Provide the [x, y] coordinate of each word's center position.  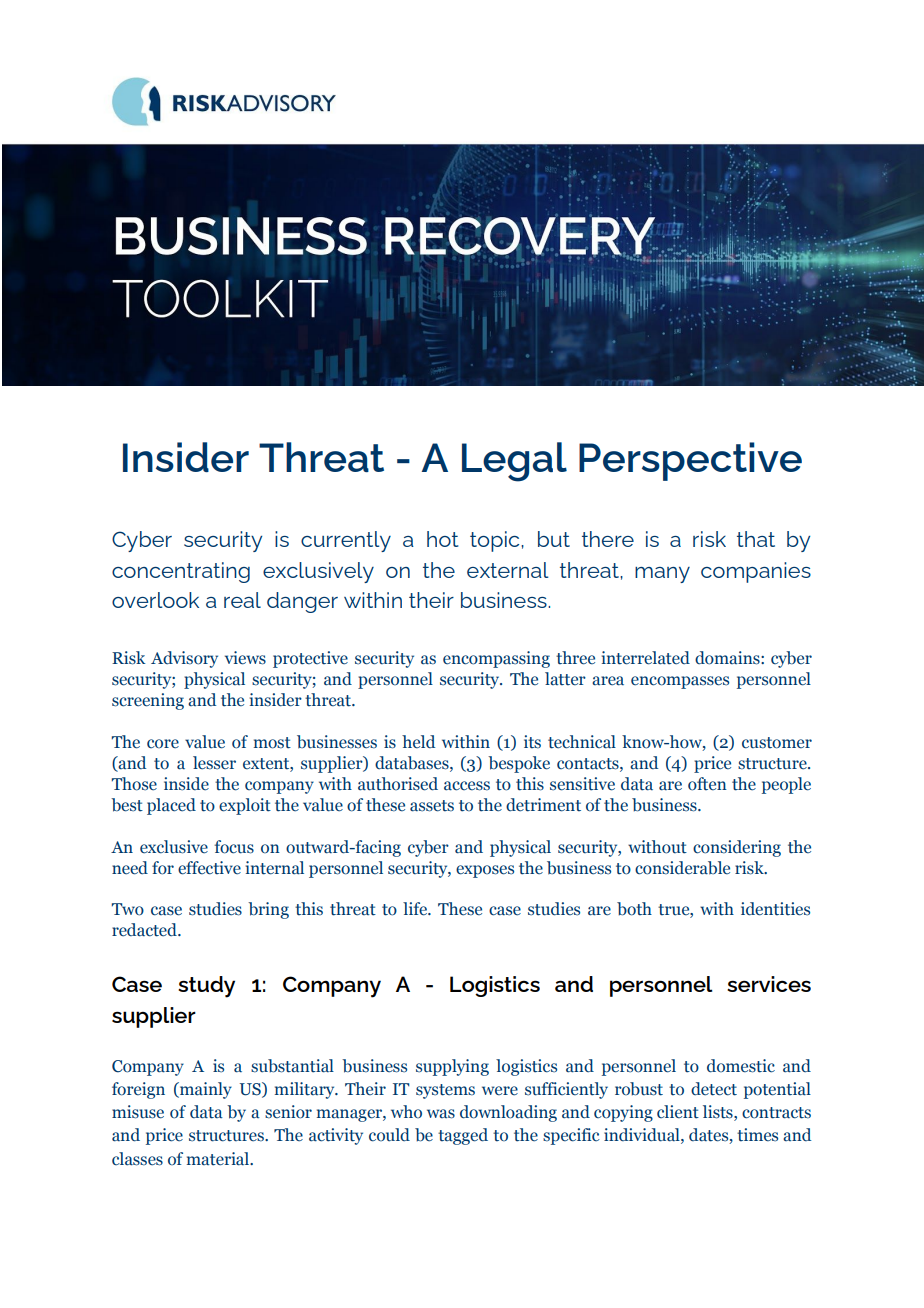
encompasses [680, 682]
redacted [145, 930]
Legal [514, 462]
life [416, 909]
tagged [463, 1136]
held [418, 742]
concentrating [181, 572]
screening [148, 701]
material [219, 1159]
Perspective [690, 461]
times [757, 1135]
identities [775, 909]
